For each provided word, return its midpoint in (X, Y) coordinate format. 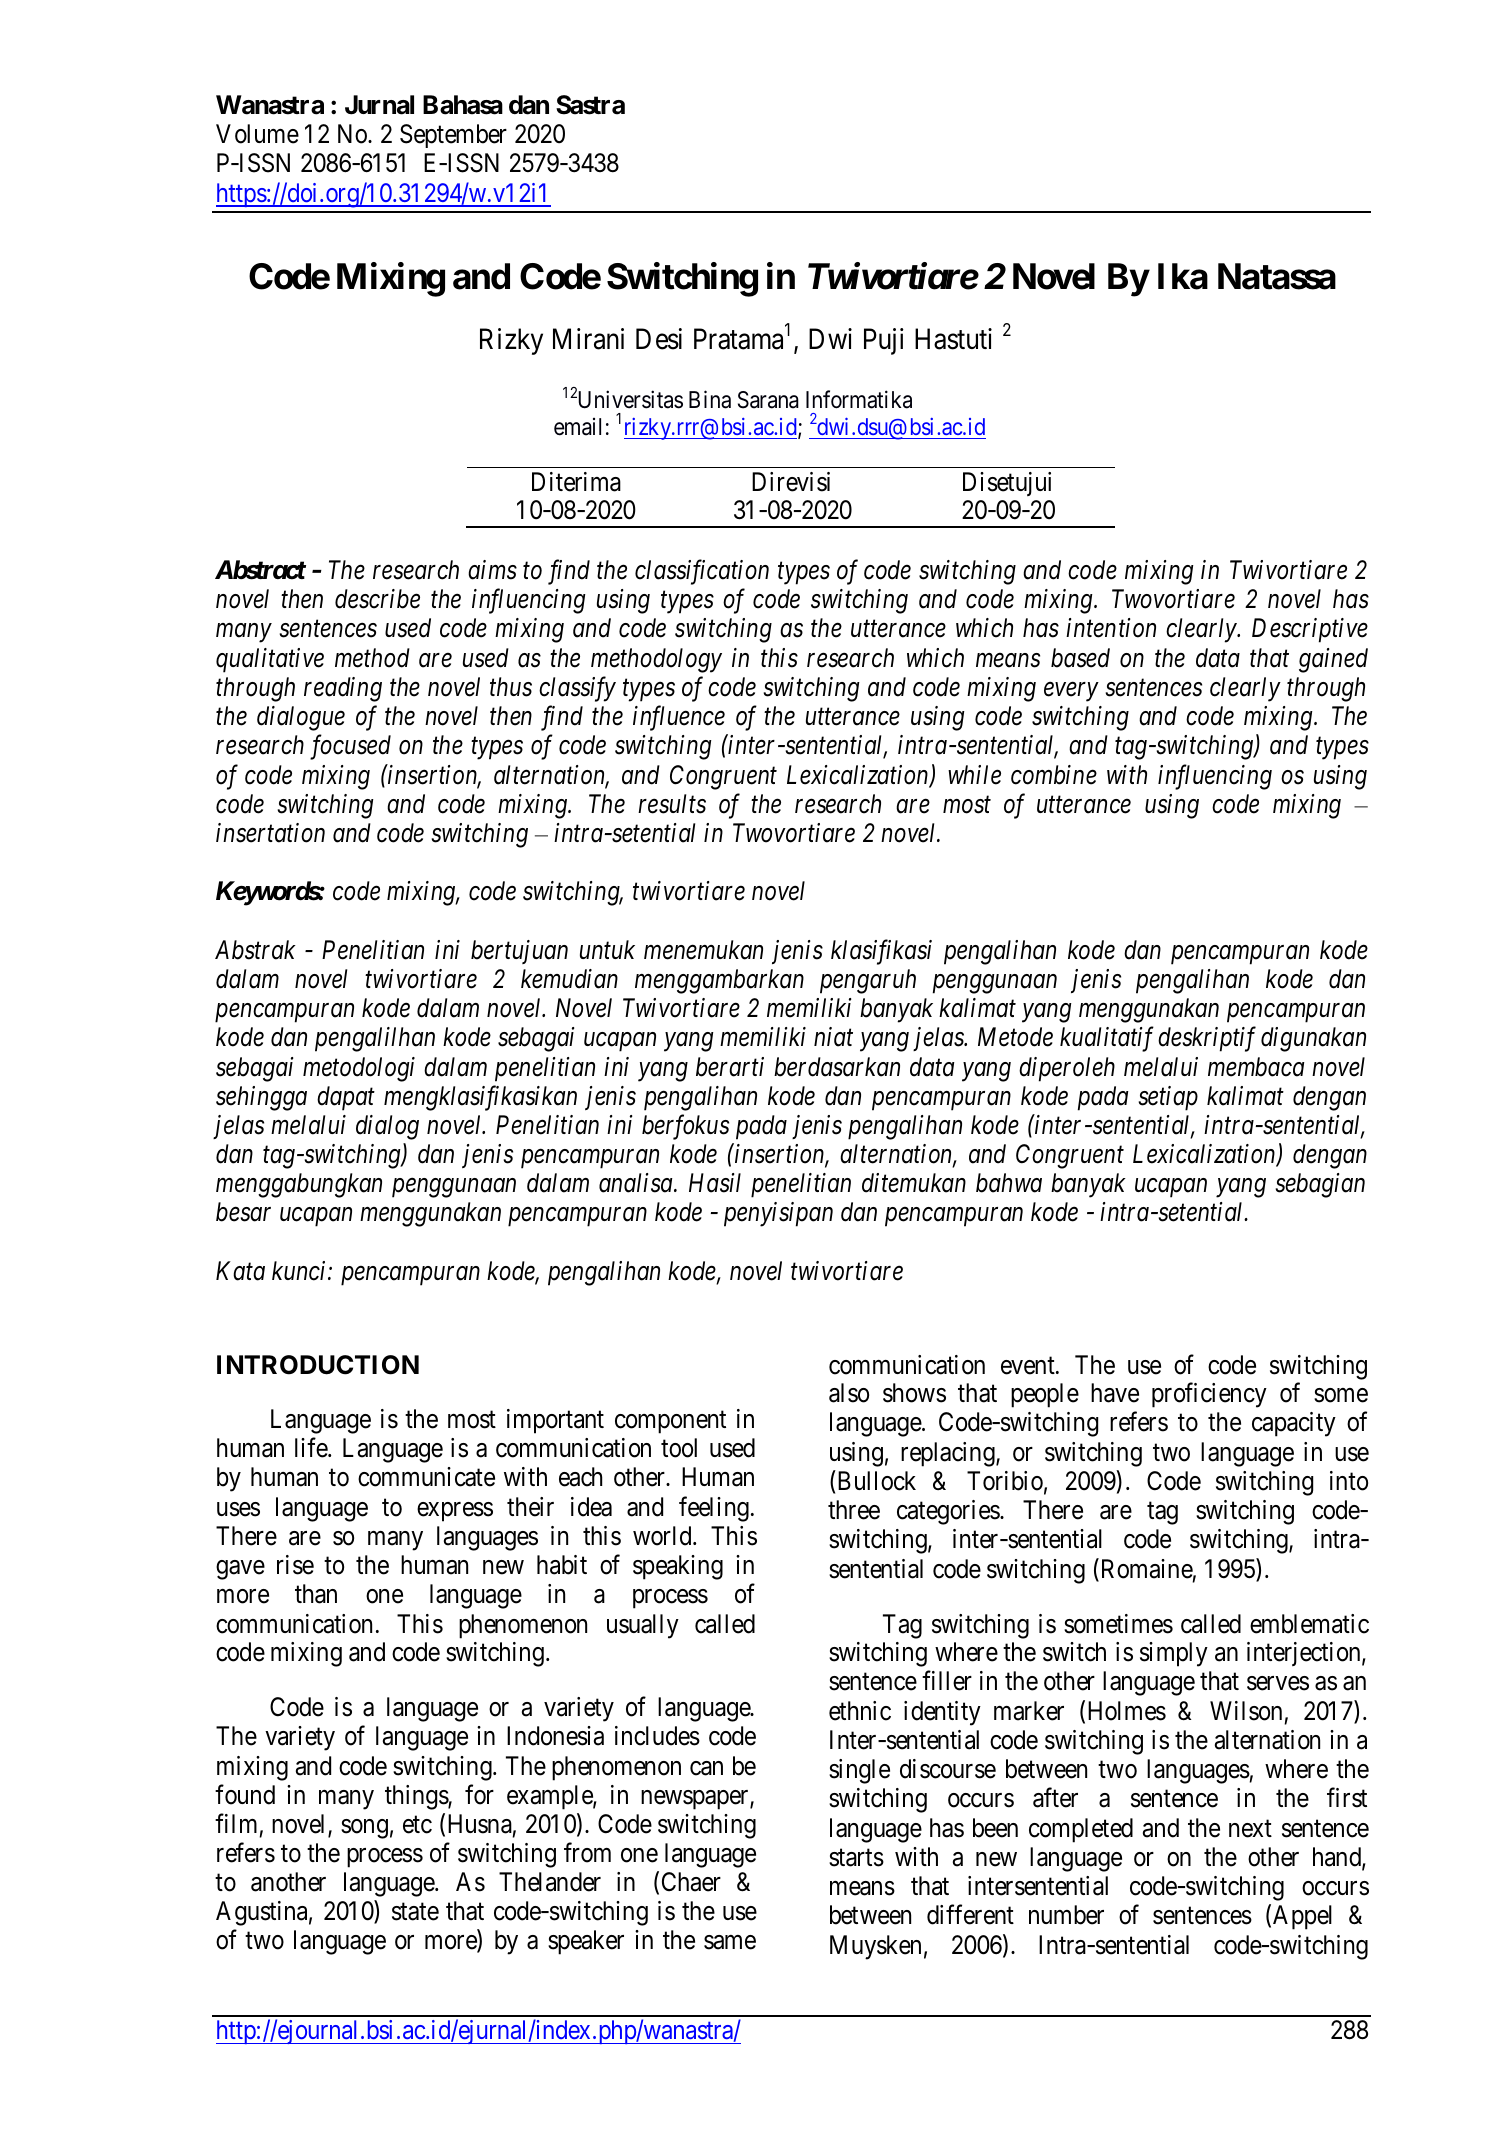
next (1250, 1829)
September (453, 136)
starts (856, 1858)
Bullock (877, 1481)
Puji (884, 341)
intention (1111, 628)
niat (833, 1037)
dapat (346, 1098)
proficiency (1209, 1395)
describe (377, 599)
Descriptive (1310, 631)
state (415, 1912)
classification (702, 572)
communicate (426, 1477)
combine (1054, 775)
